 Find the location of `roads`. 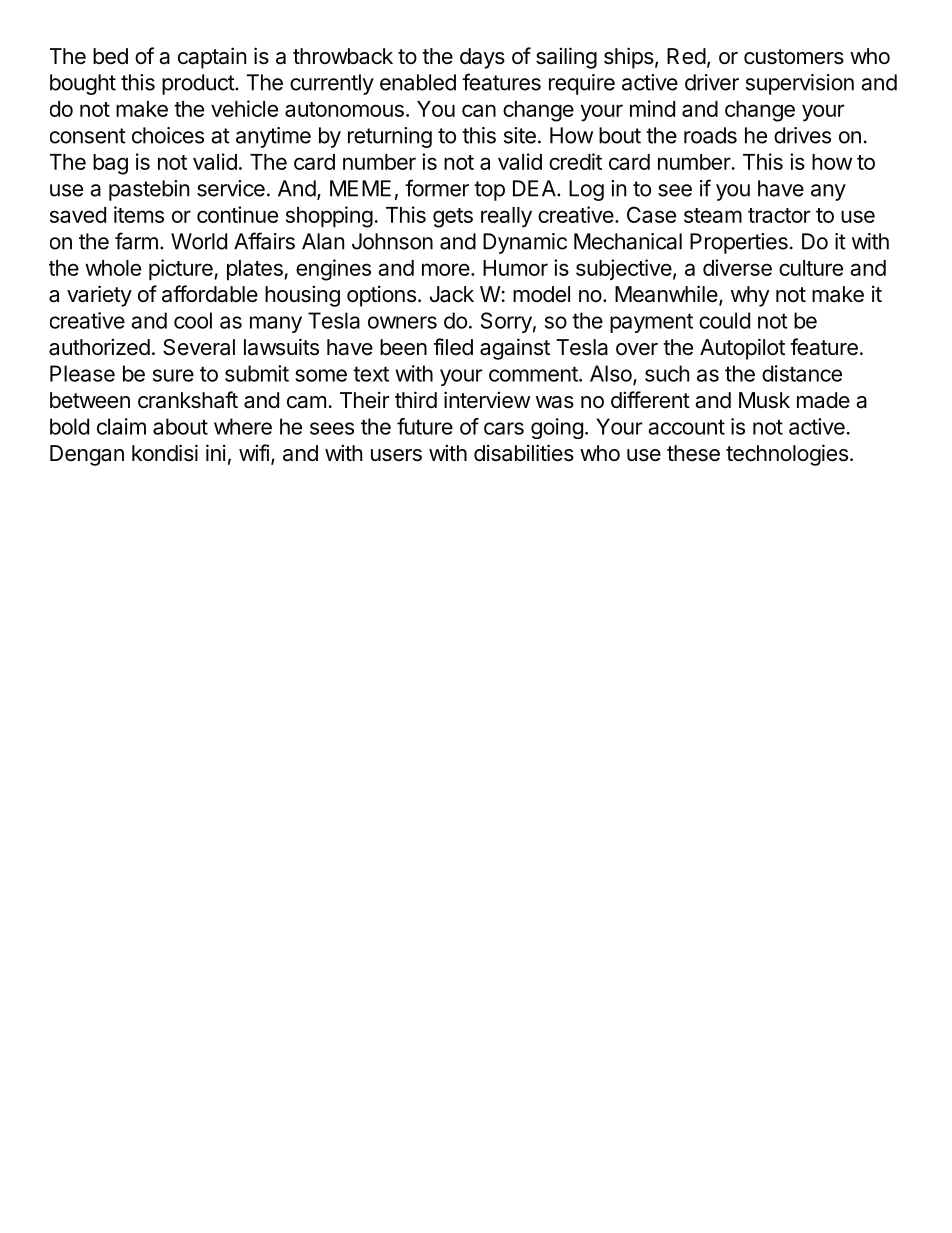

roads is located at coordinates (710, 135).
